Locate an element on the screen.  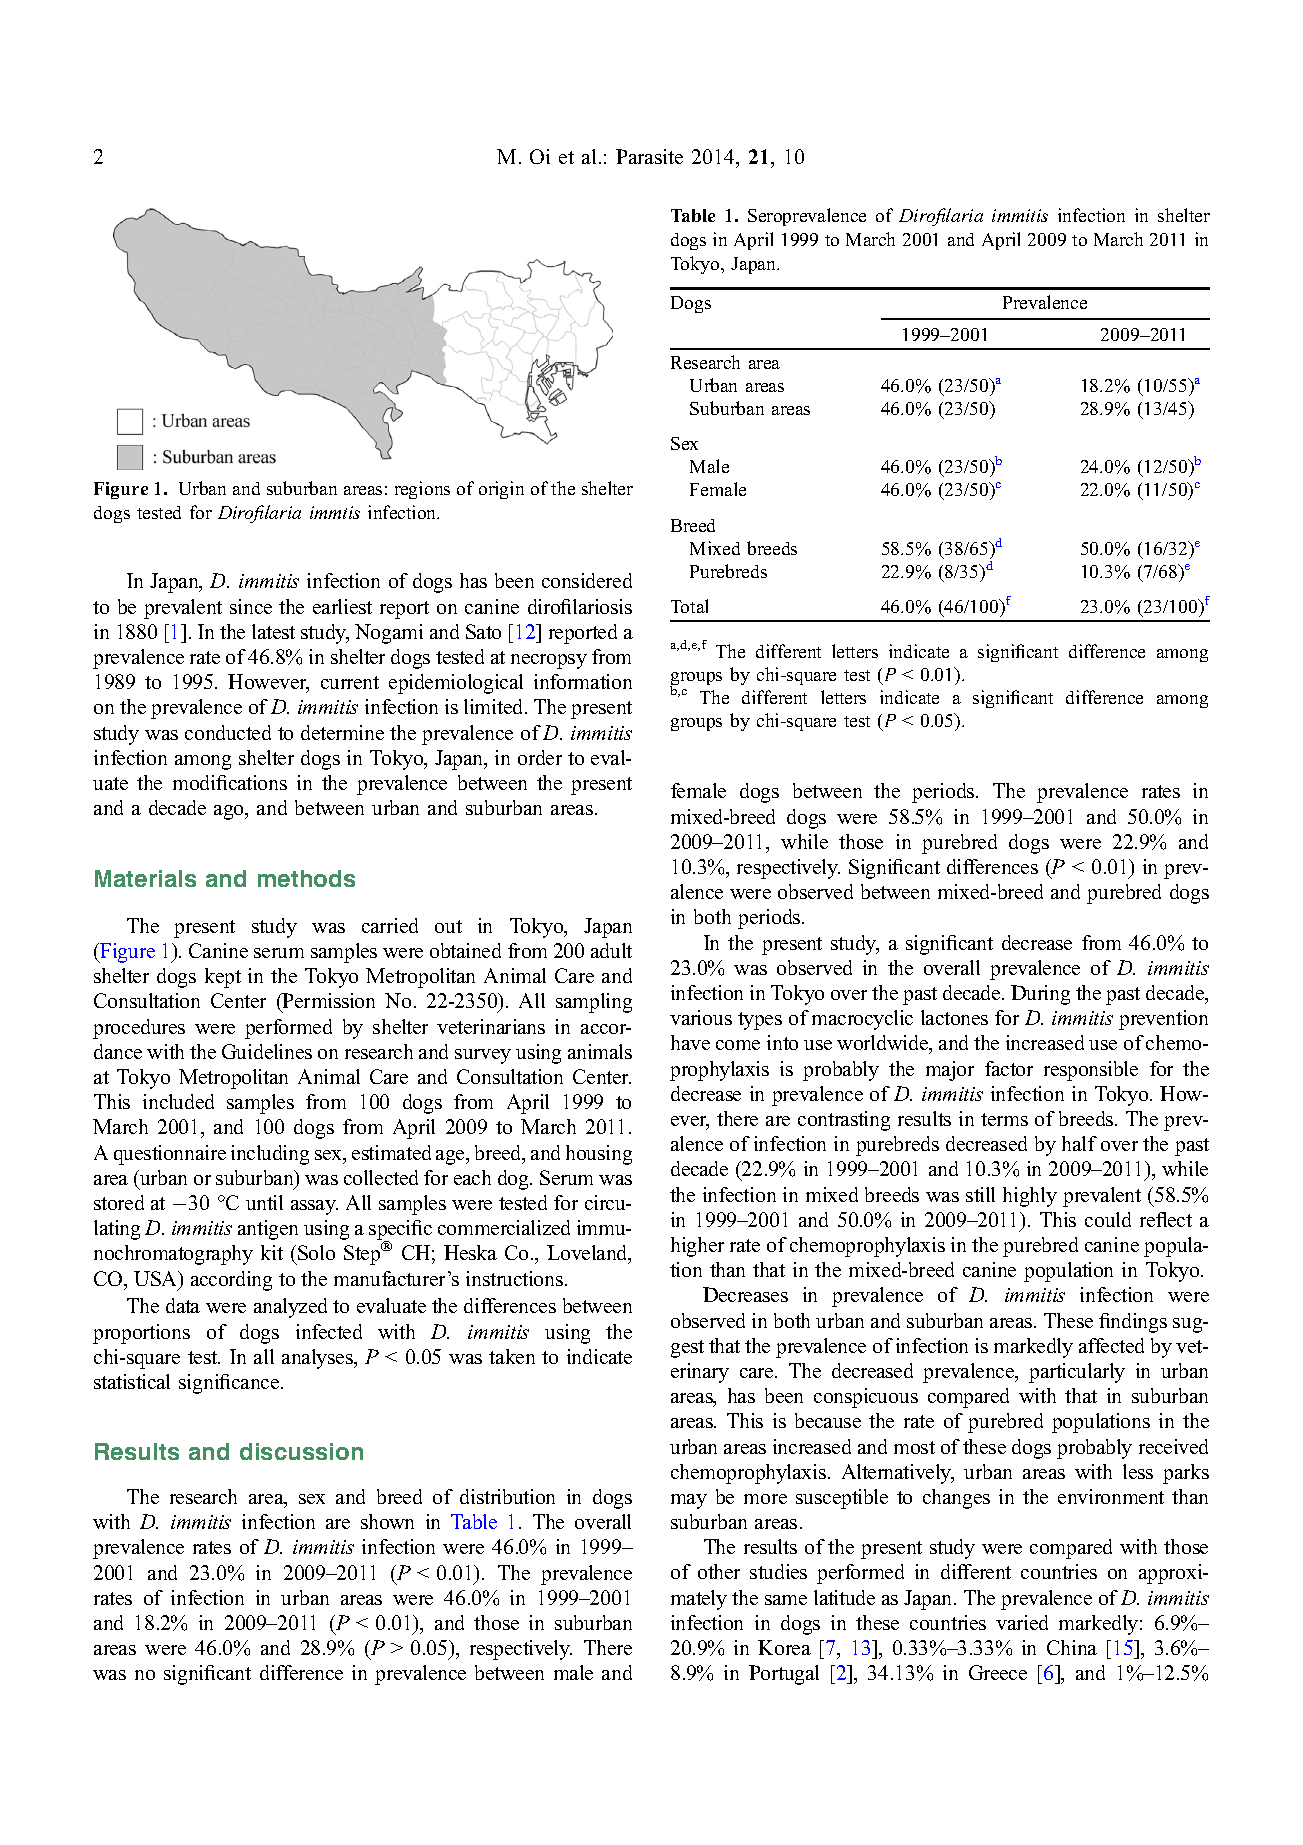
have is located at coordinates (690, 1042).
